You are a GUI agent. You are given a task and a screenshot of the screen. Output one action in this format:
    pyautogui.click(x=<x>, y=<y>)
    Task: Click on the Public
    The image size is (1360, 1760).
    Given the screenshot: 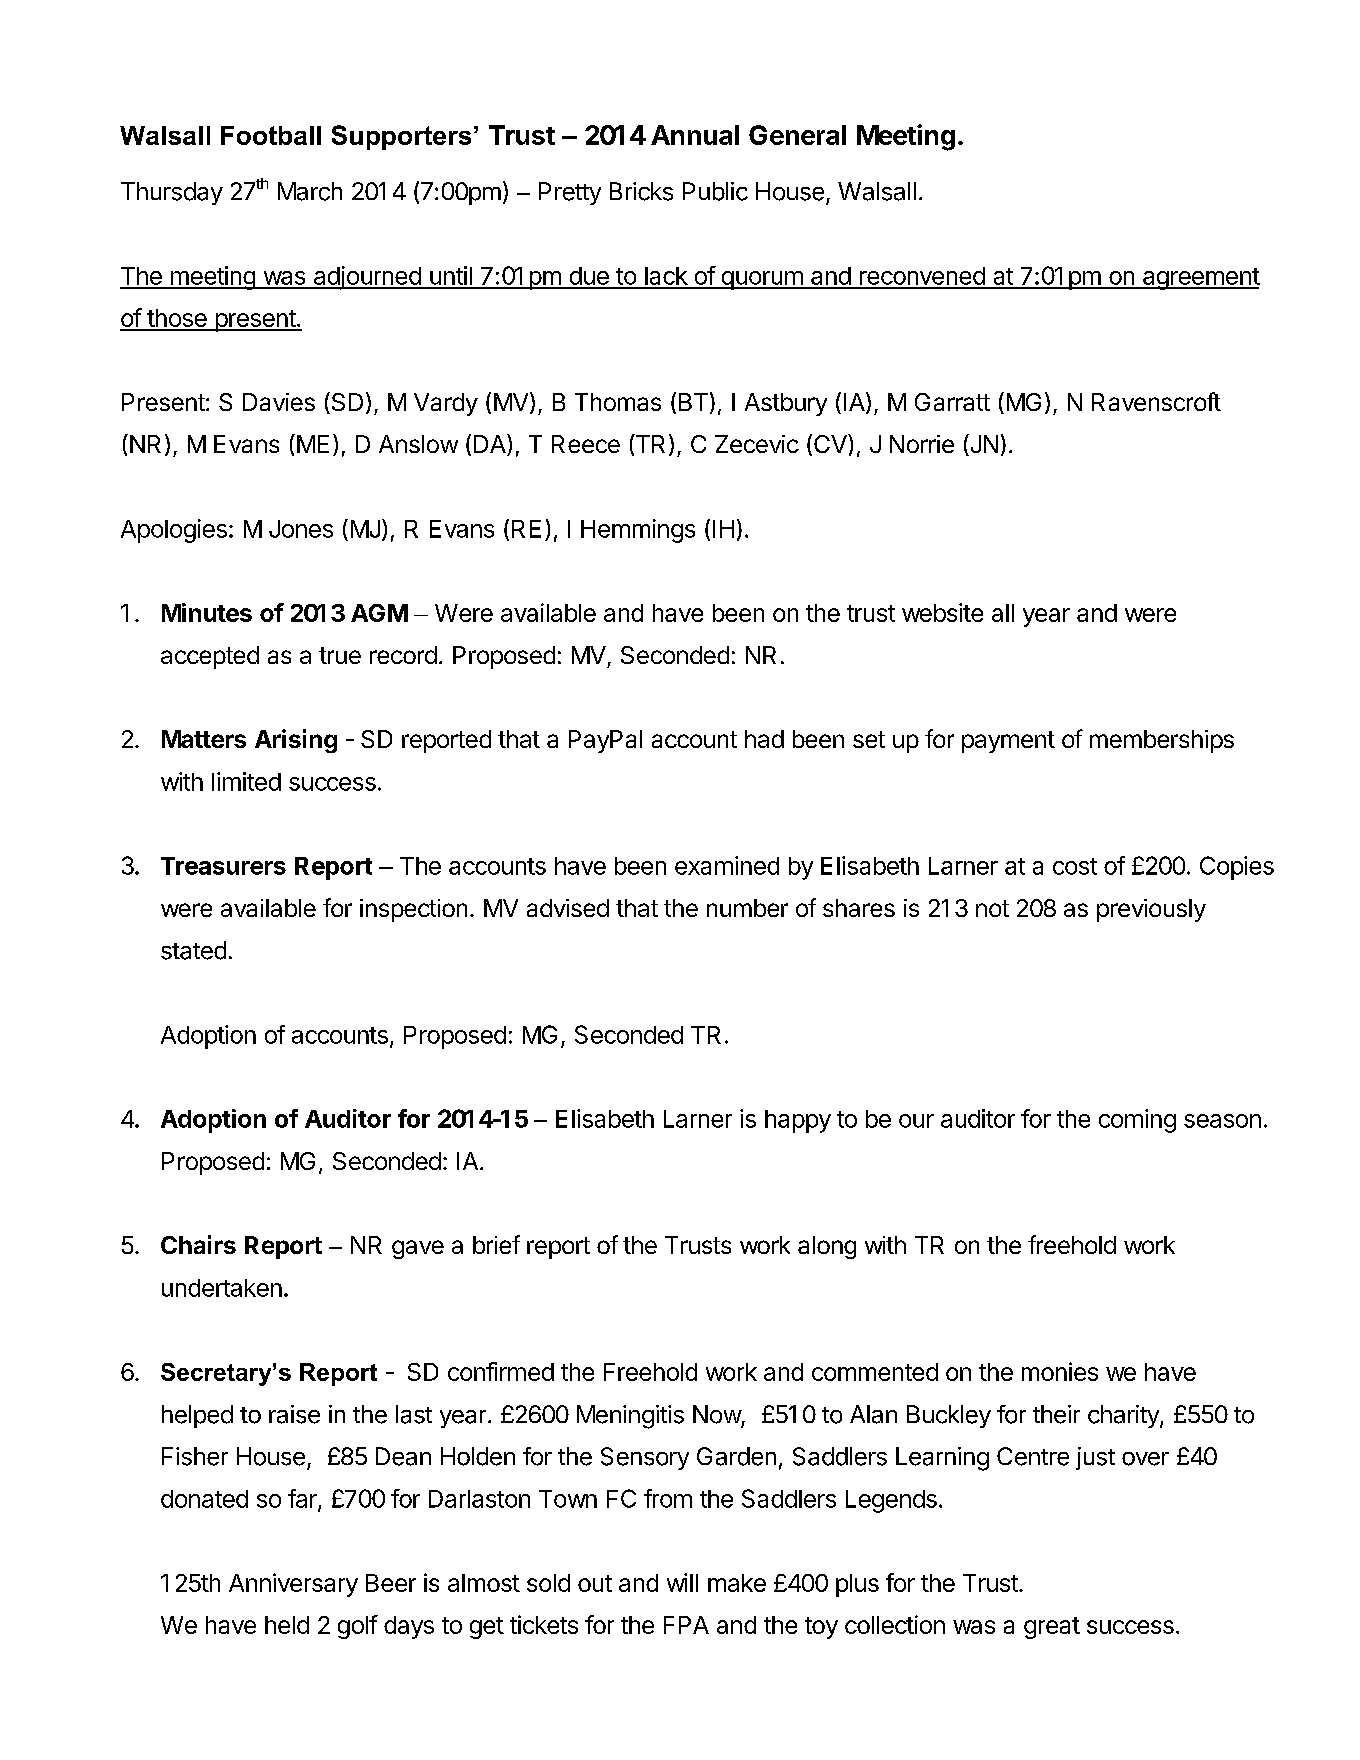 What is the action you would take?
    pyautogui.click(x=715, y=191)
